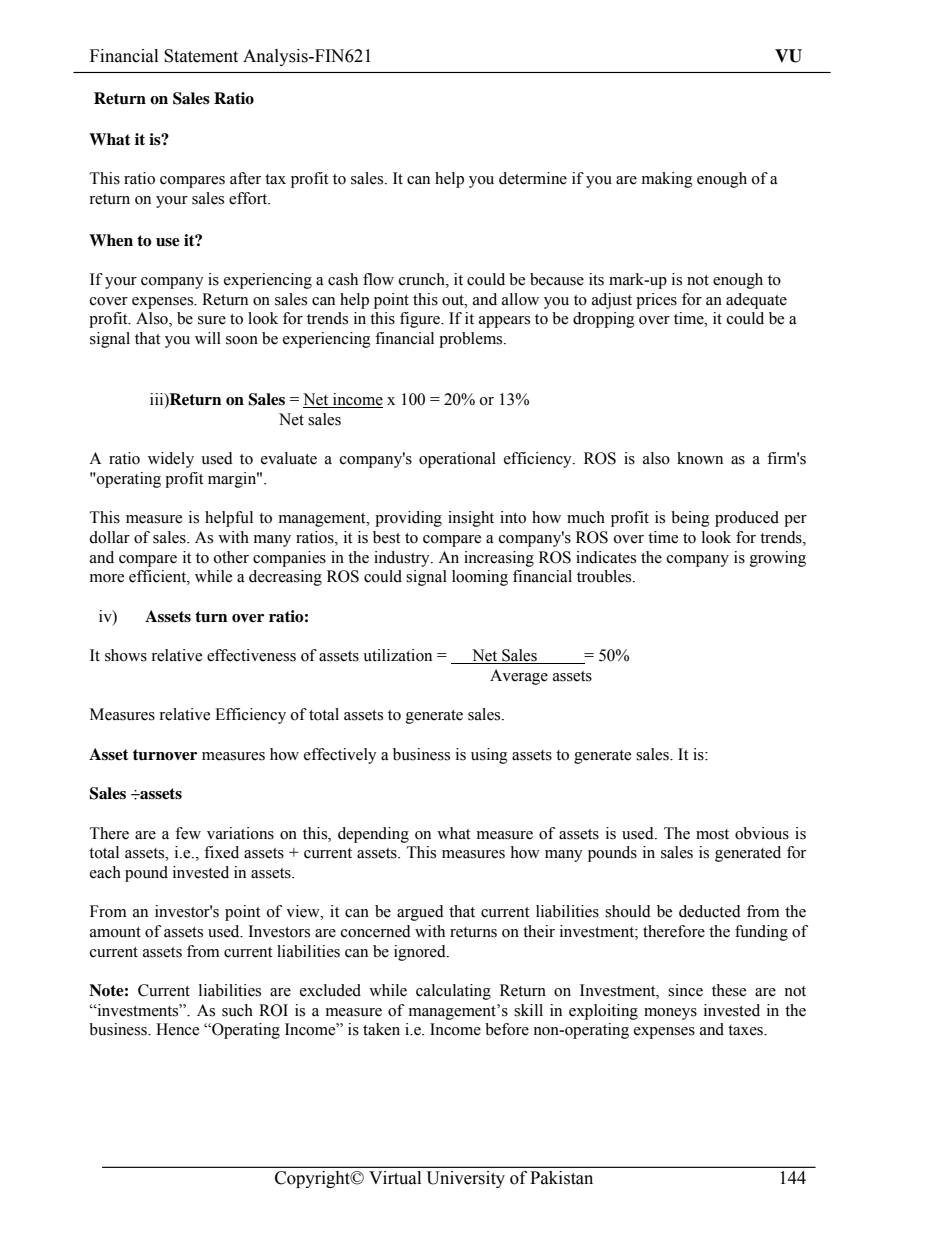  I want to click on prices, so click(656, 301).
